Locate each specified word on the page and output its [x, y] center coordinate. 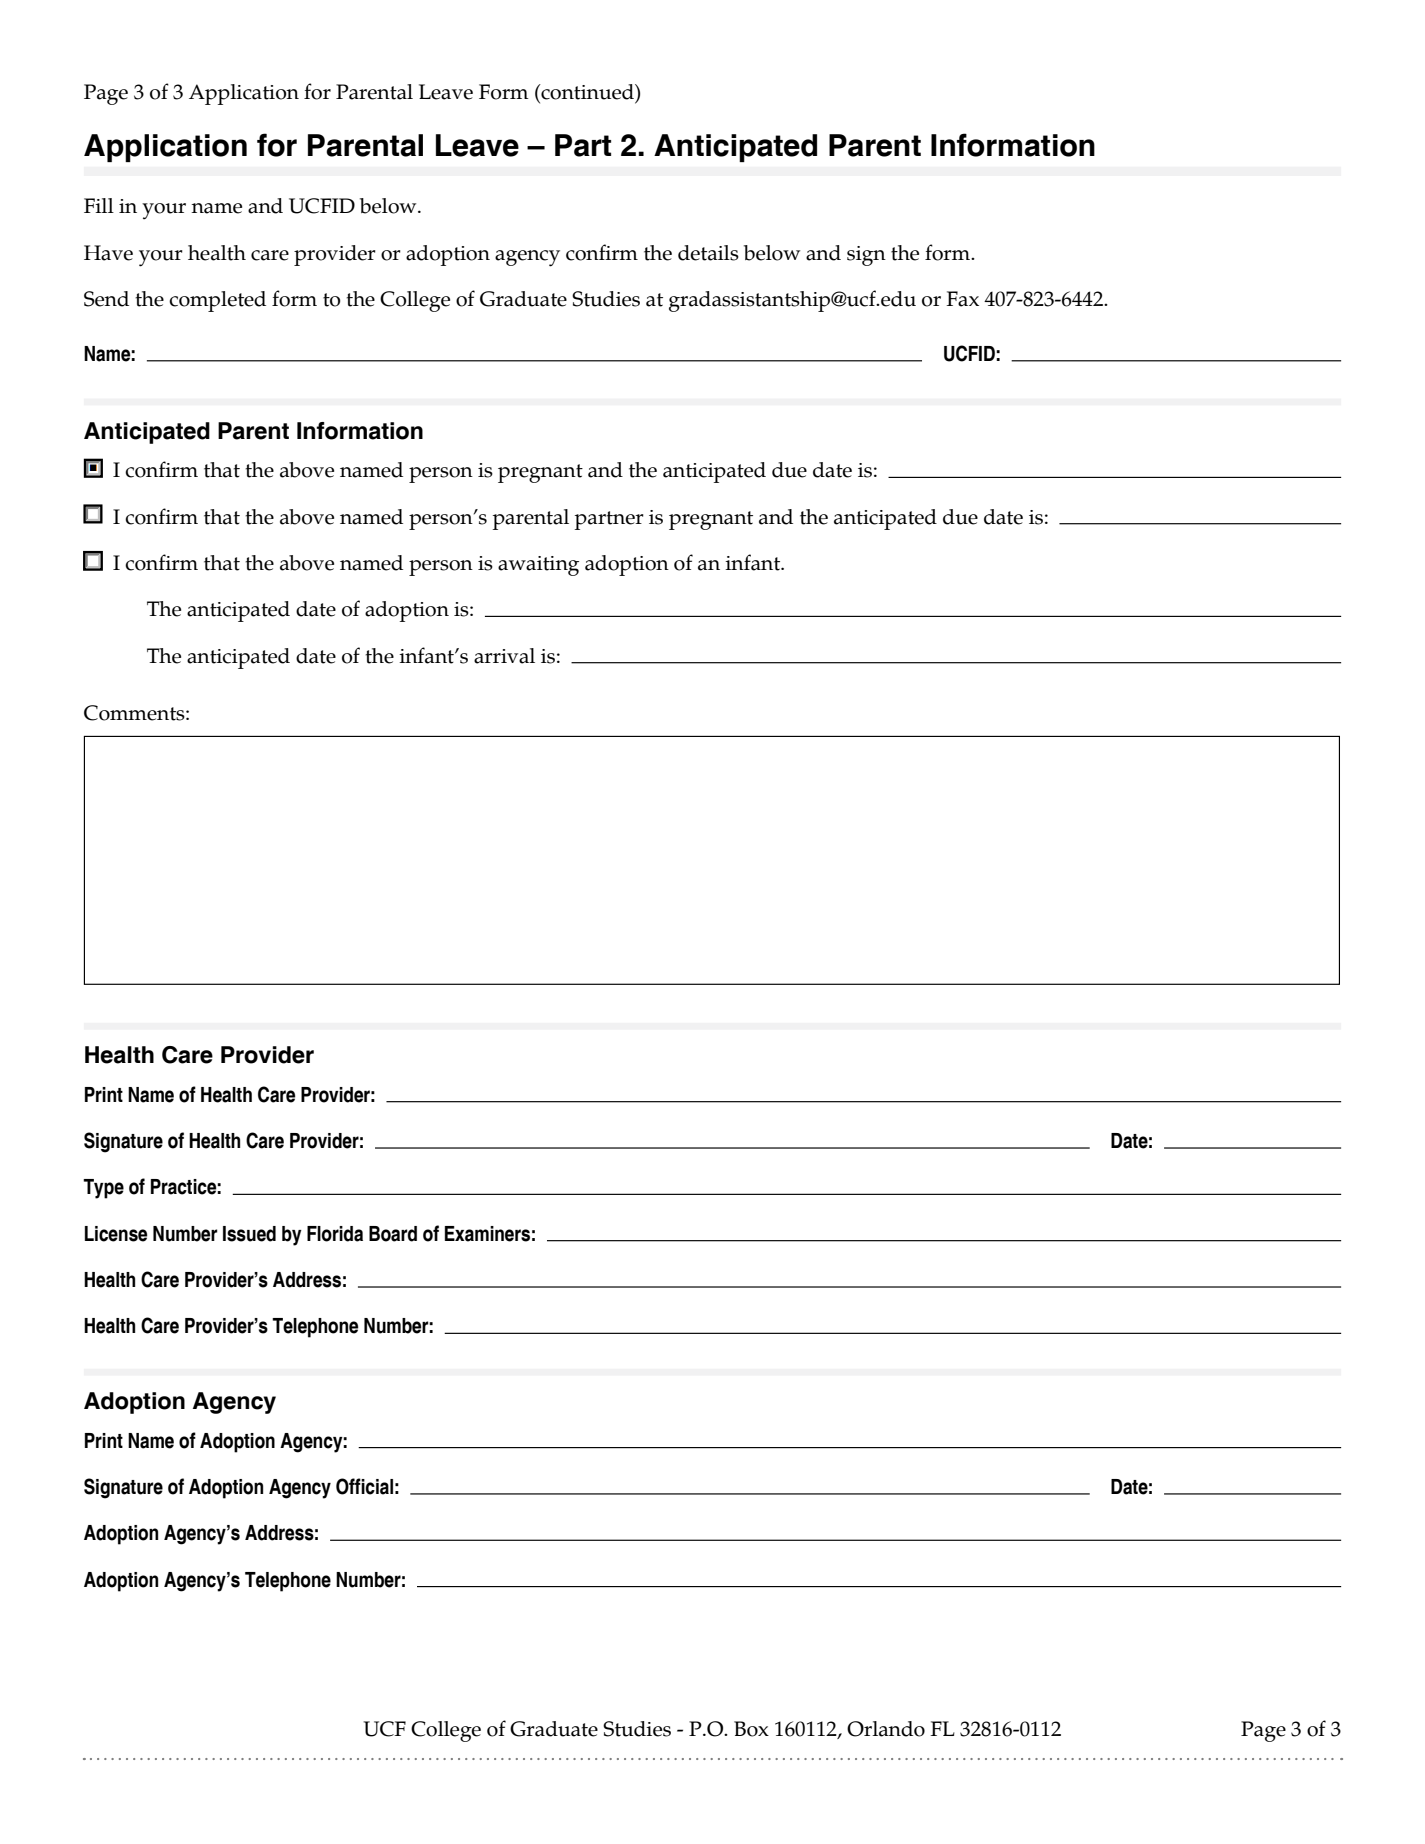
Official [364, 1486]
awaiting [538, 566]
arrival [504, 656]
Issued [249, 1234]
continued [587, 92]
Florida [335, 1234]
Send [106, 299]
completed [217, 301]
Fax [962, 299]
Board [393, 1234]
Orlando [886, 1729]
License [116, 1234]
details [708, 253]
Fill [99, 205]
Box [751, 1729]
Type [103, 1189]
